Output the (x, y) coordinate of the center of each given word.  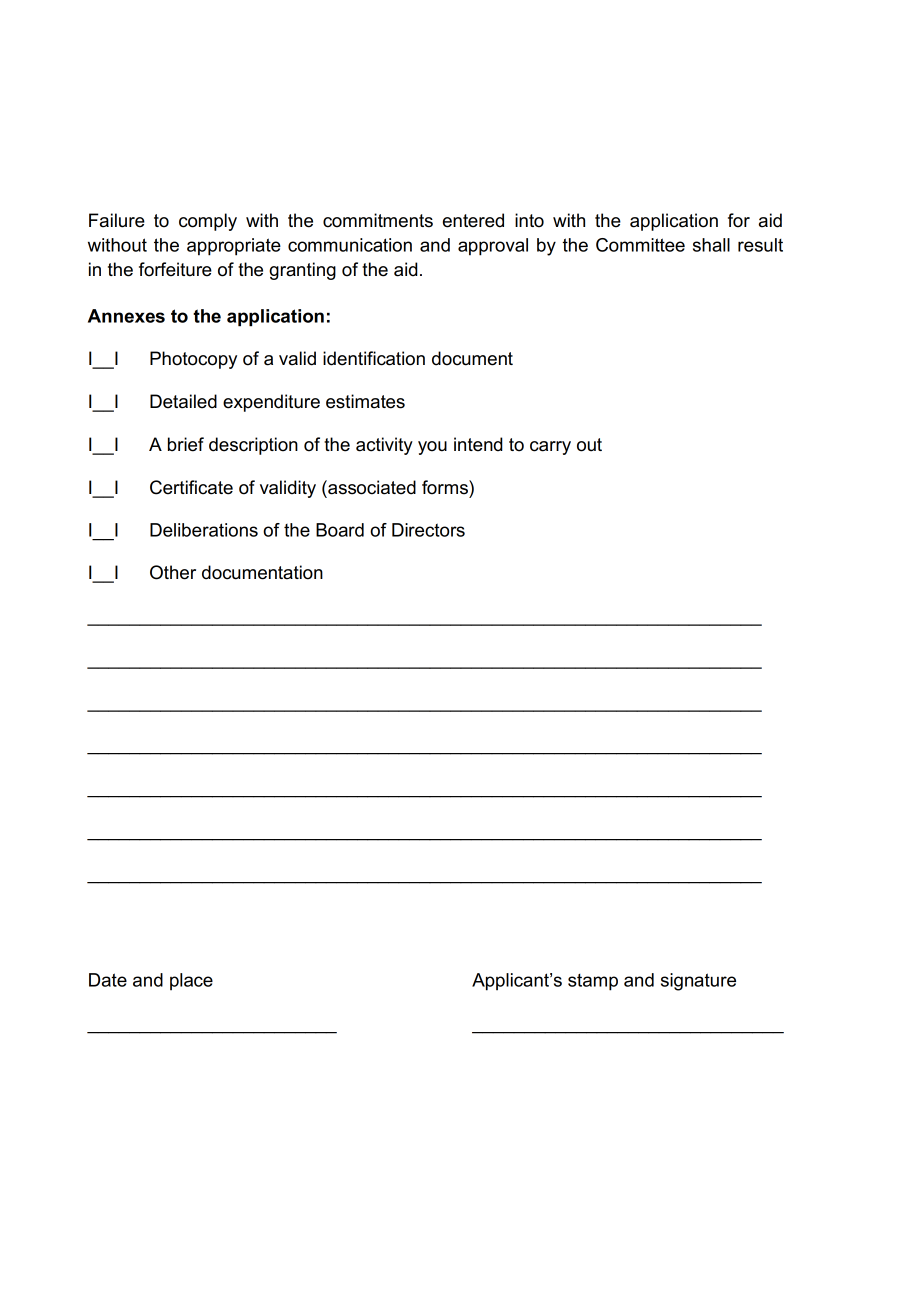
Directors (428, 530)
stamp (593, 982)
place (191, 982)
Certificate (191, 487)
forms (446, 487)
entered (473, 220)
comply (208, 222)
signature (698, 982)
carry (550, 448)
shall (711, 245)
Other (173, 572)
